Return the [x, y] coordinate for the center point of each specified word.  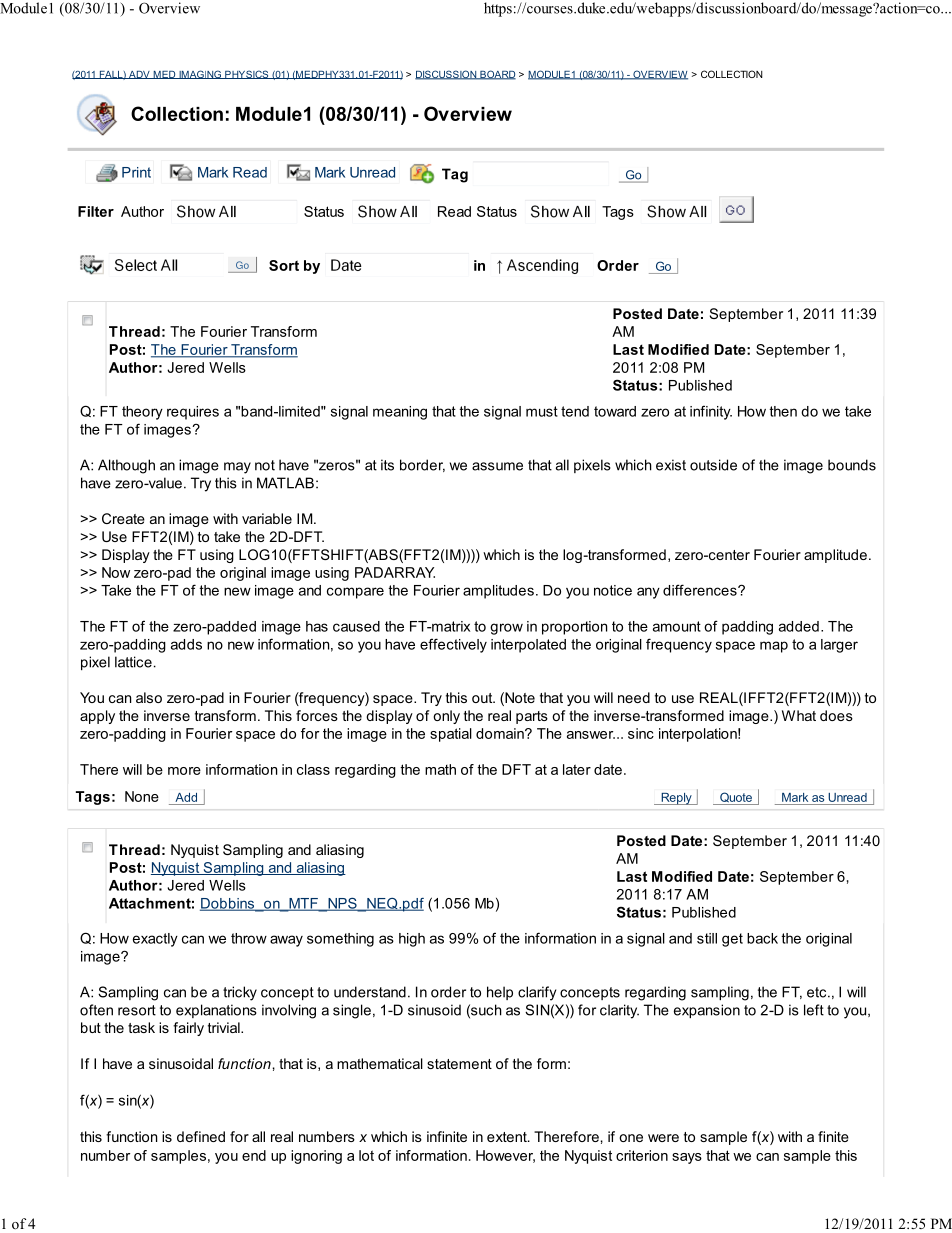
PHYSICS [247, 74]
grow [506, 629]
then [783, 411]
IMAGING [200, 74]
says [687, 1158]
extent [508, 1137]
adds [186, 644]
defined [201, 1136]
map [774, 647]
